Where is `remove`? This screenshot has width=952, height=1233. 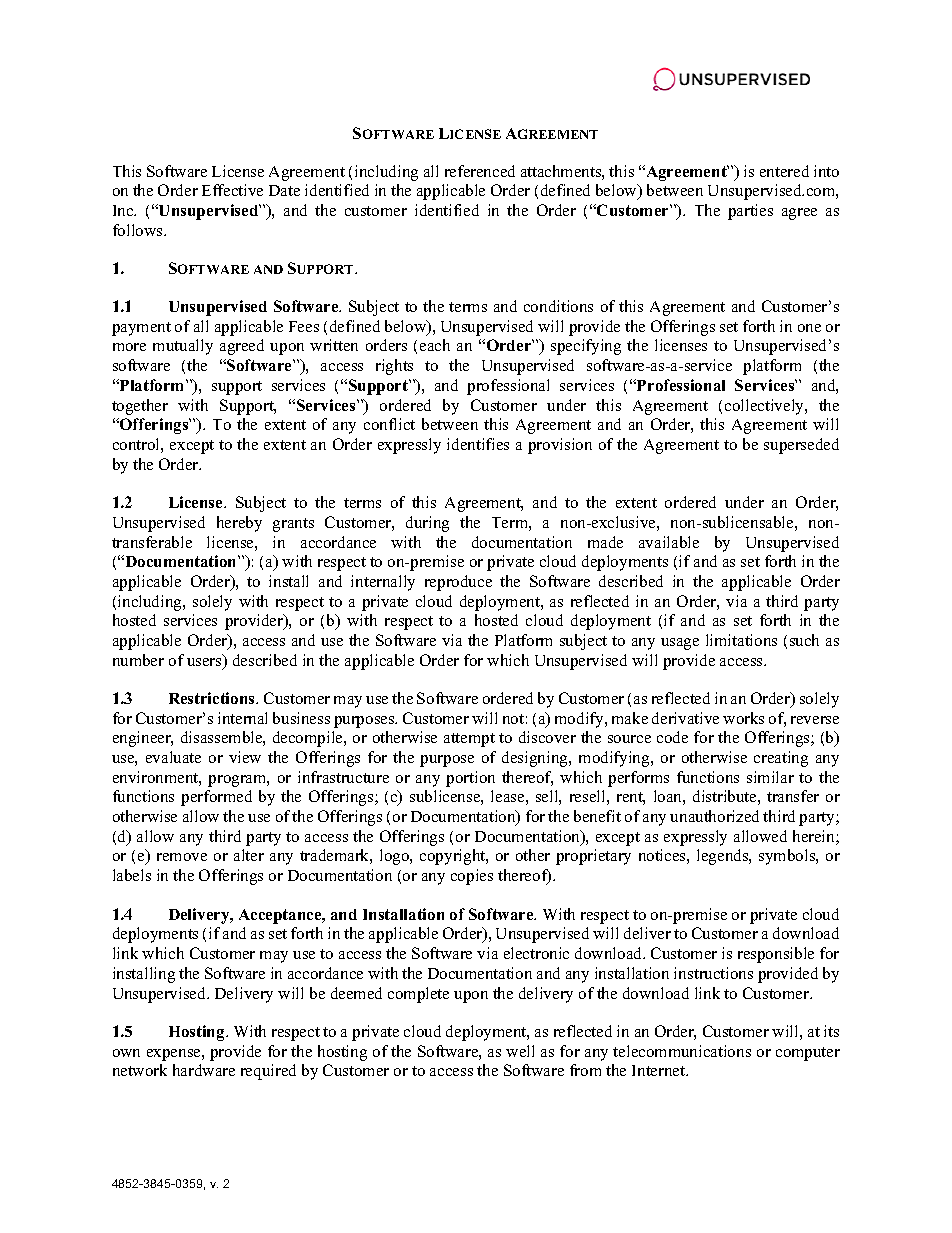
remove is located at coordinates (182, 857).
